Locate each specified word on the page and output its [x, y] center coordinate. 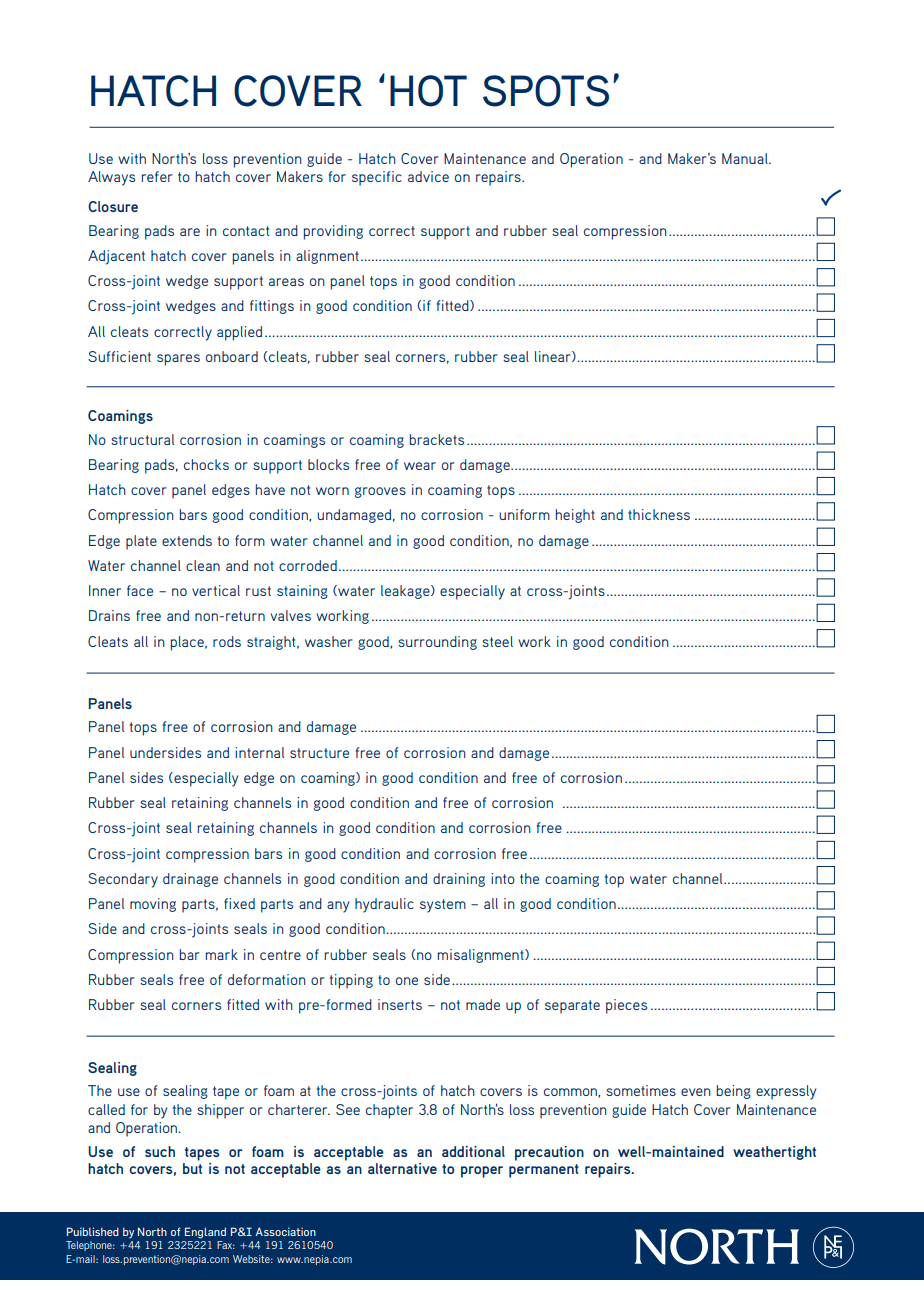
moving [153, 905]
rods [227, 641]
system [443, 906]
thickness [659, 514]
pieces [626, 1006]
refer [157, 176]
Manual [746, 158]
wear [420, 466]
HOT [428, 91]
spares [178, 360]
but [192, 1168]
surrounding [437, 643]
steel [497, 641]
